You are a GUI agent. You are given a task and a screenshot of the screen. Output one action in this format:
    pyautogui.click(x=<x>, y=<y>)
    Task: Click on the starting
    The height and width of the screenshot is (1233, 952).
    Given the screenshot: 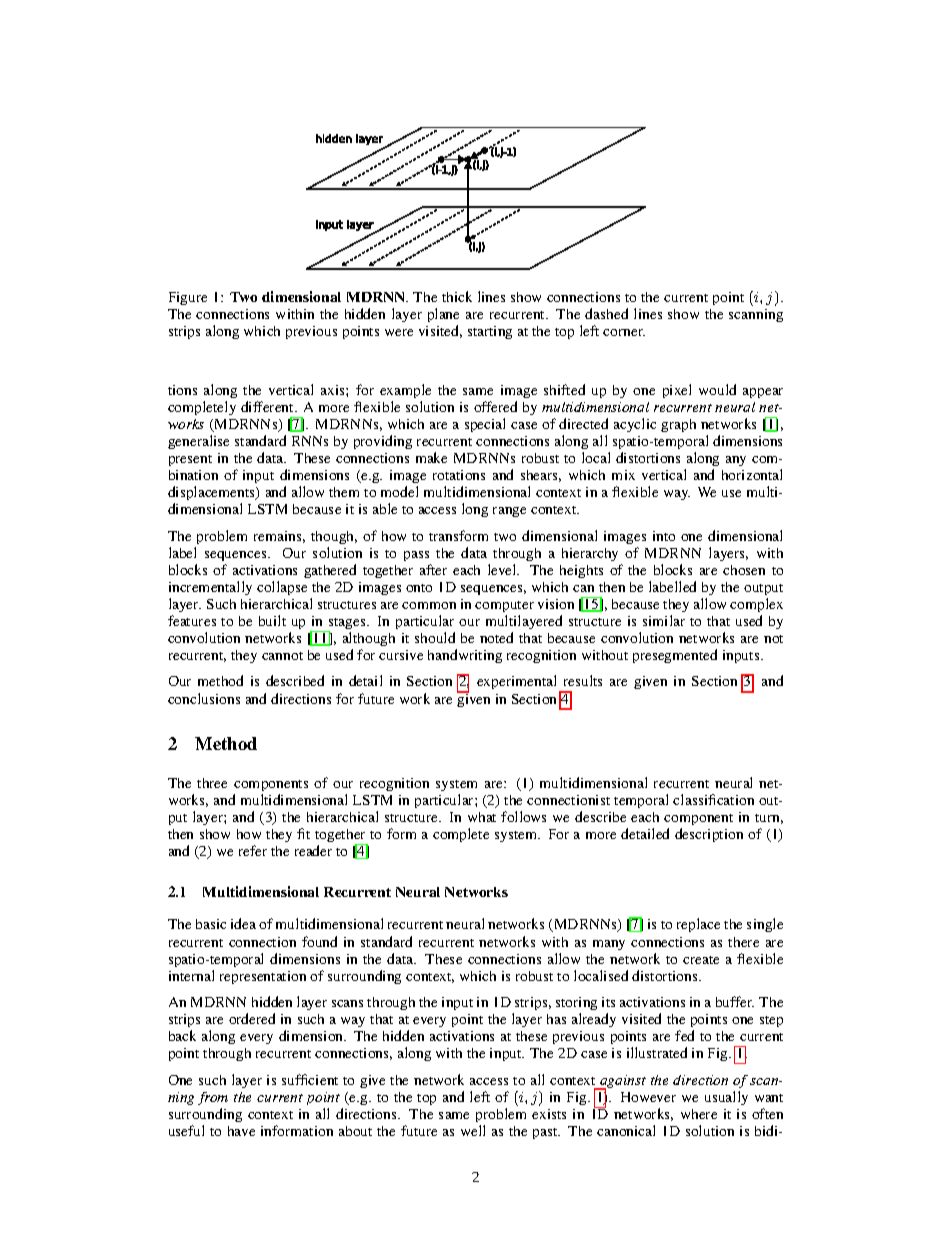 What is the action you would take?
    pyautogui.click(x=490, y=332)
